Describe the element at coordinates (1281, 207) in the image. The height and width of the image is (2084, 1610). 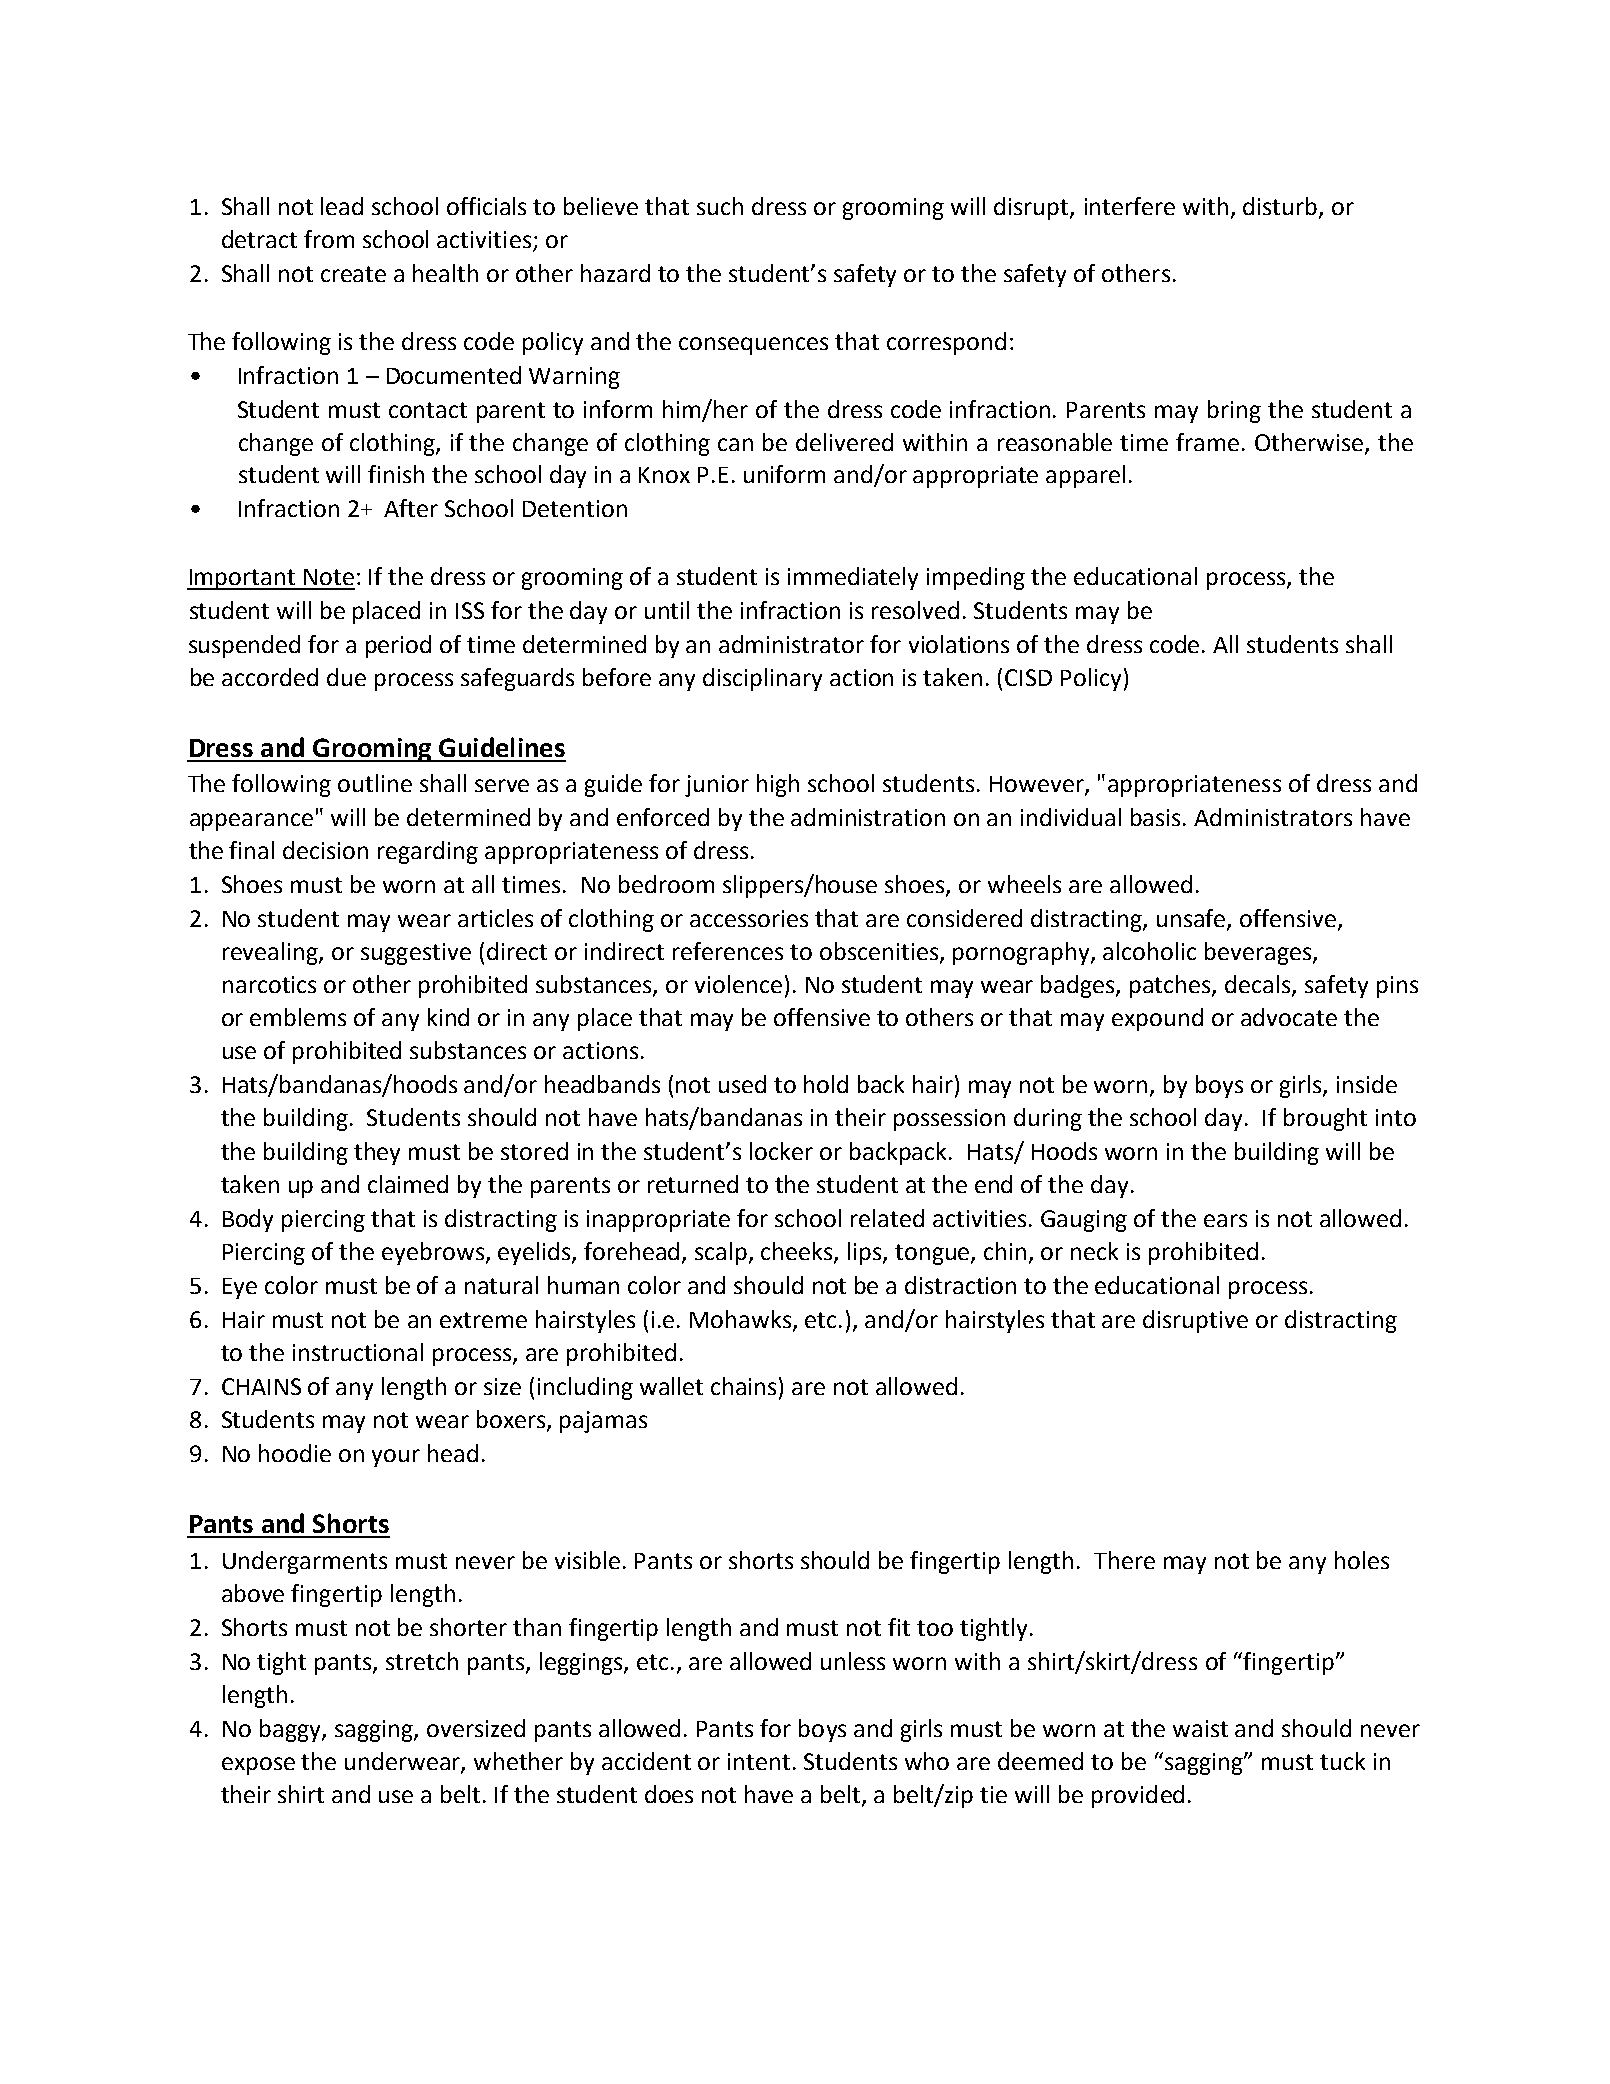
I see `disturb` at that location.
